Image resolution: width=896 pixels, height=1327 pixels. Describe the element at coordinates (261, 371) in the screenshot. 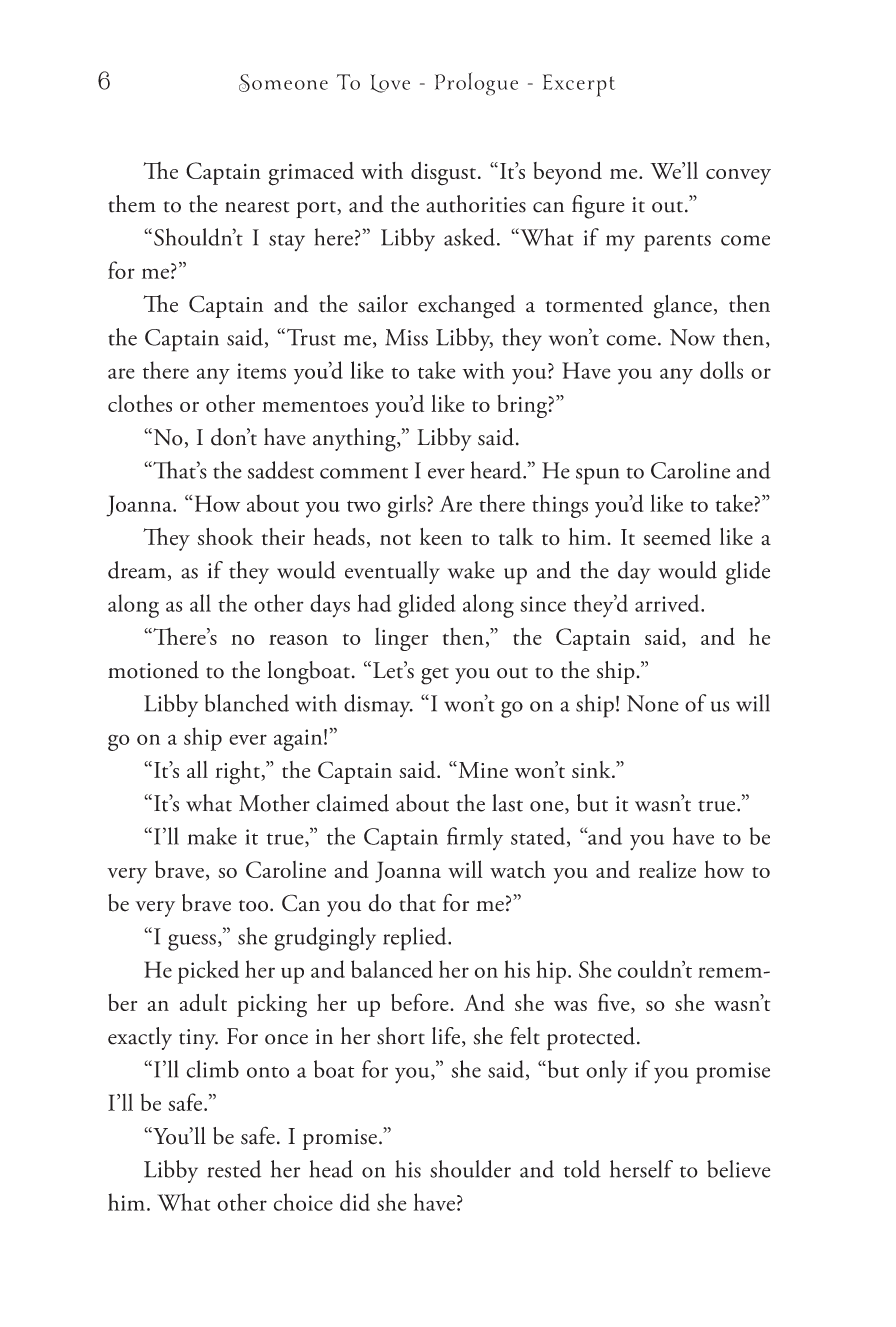

I see `items` at that location.
